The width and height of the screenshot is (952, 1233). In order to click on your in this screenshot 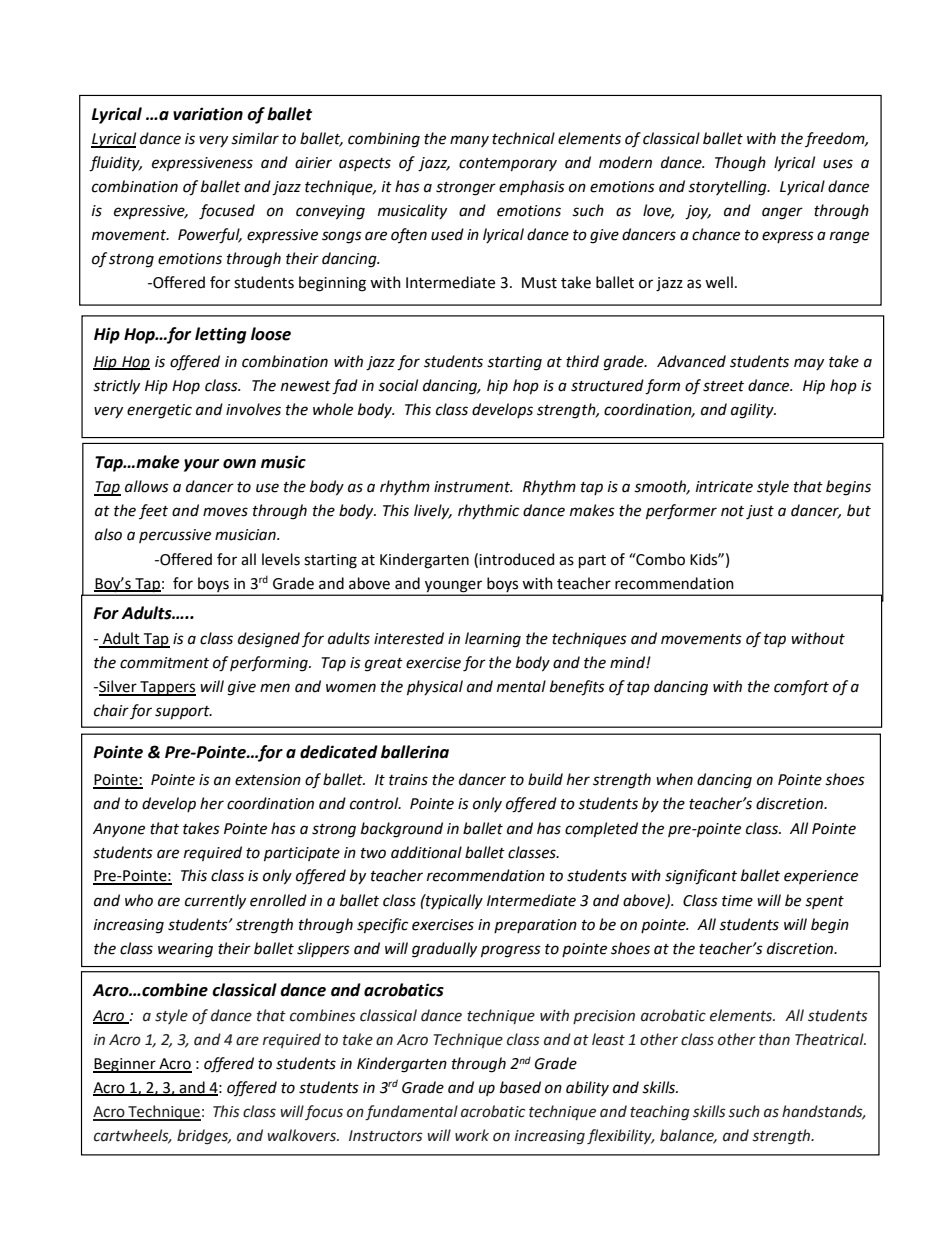, I will do `click(201, 465)`.
